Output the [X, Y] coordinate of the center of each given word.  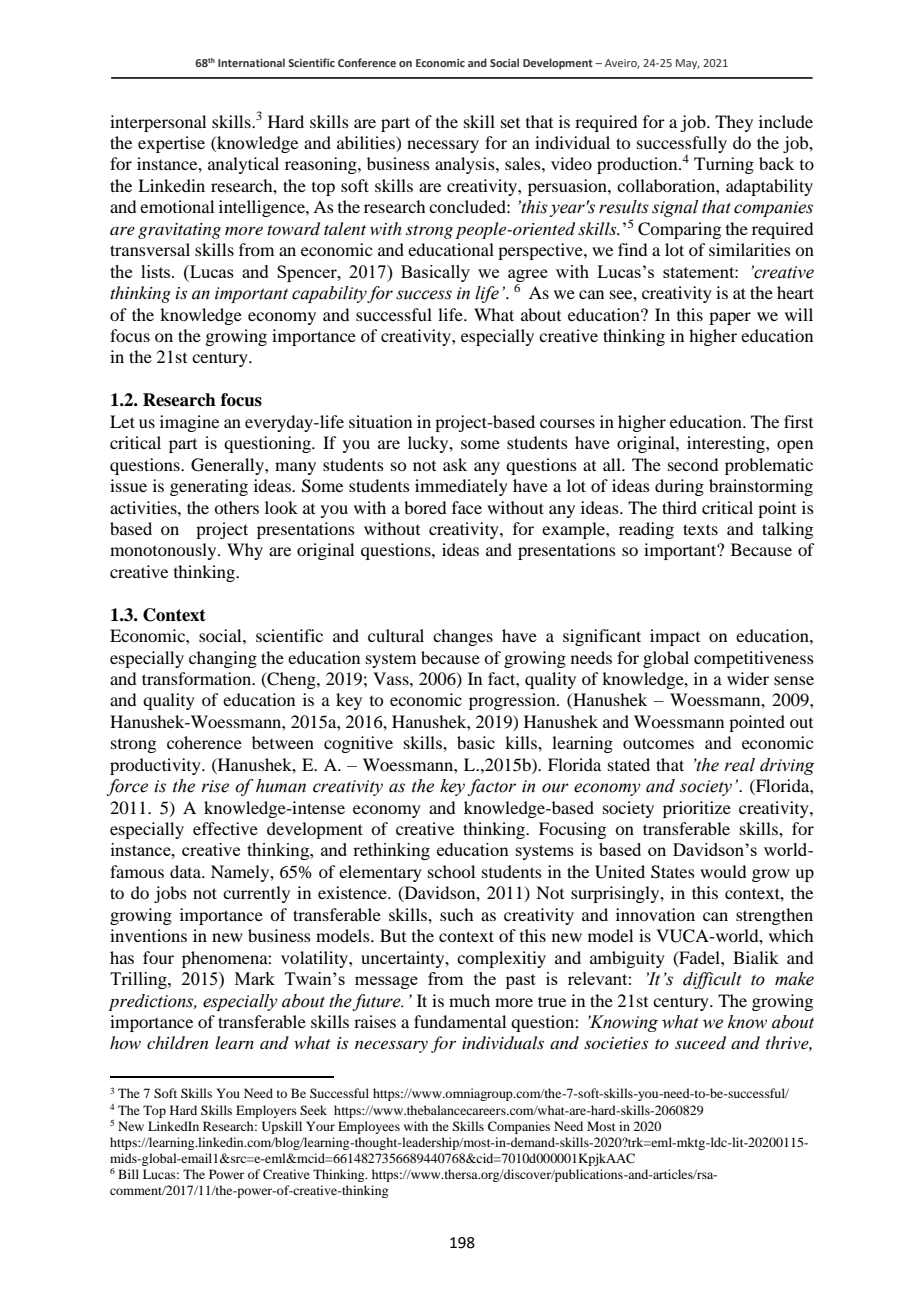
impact [675, 637]
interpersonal [158, 123]
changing [223, 659]
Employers [266, 1111]
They [734, 123]
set [510, 123]
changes [463, 637]
